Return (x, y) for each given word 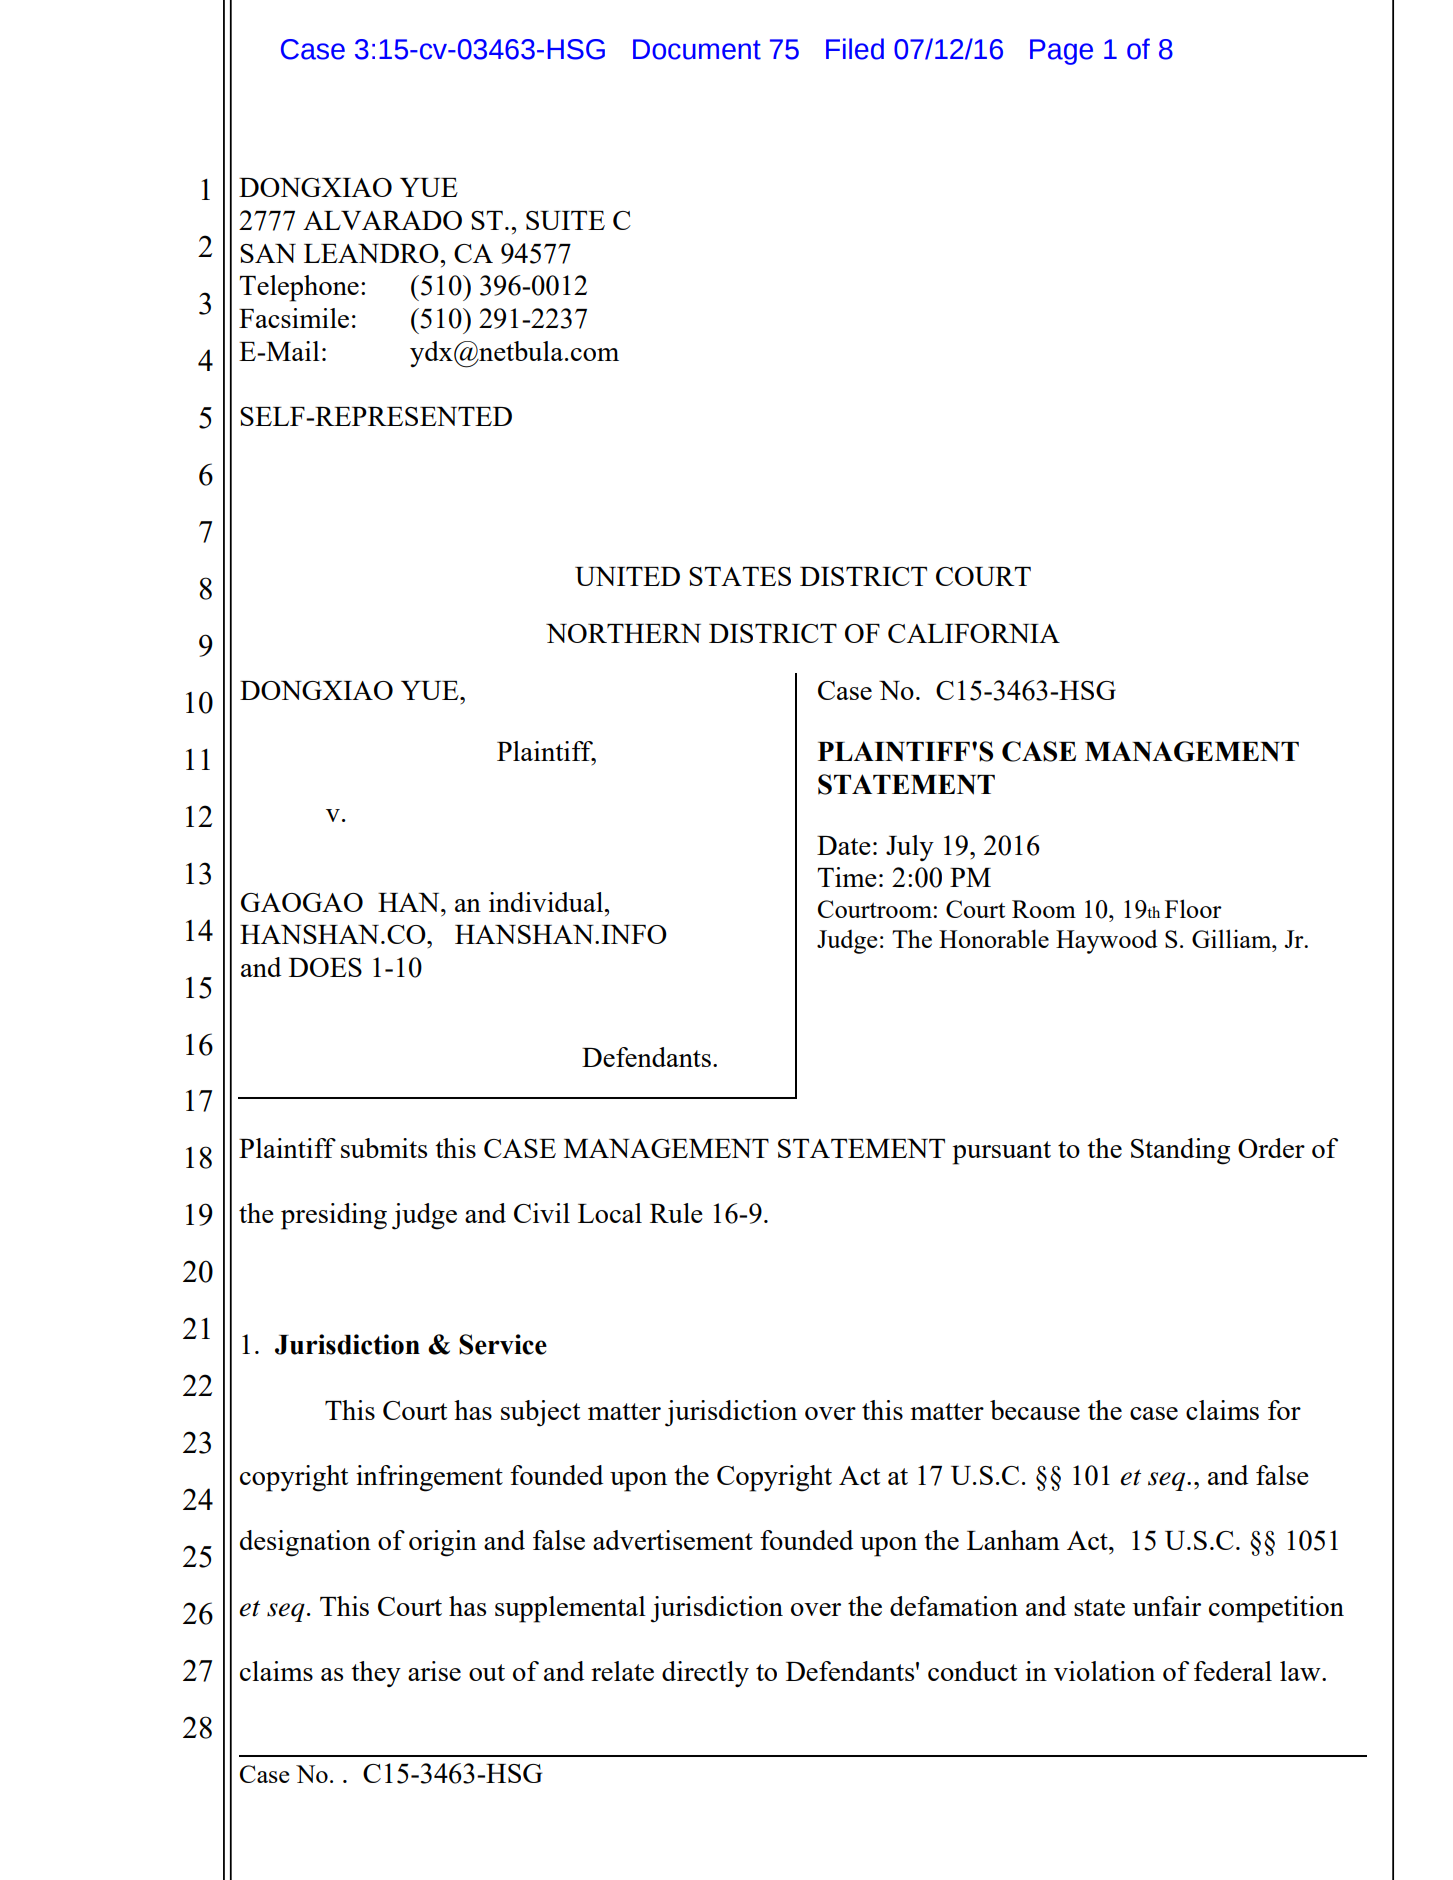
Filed (855, 49)
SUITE (565, 220)
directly (705, 1674)
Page (1061, 52)
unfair (1166, 1606)
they (376, 1674)
